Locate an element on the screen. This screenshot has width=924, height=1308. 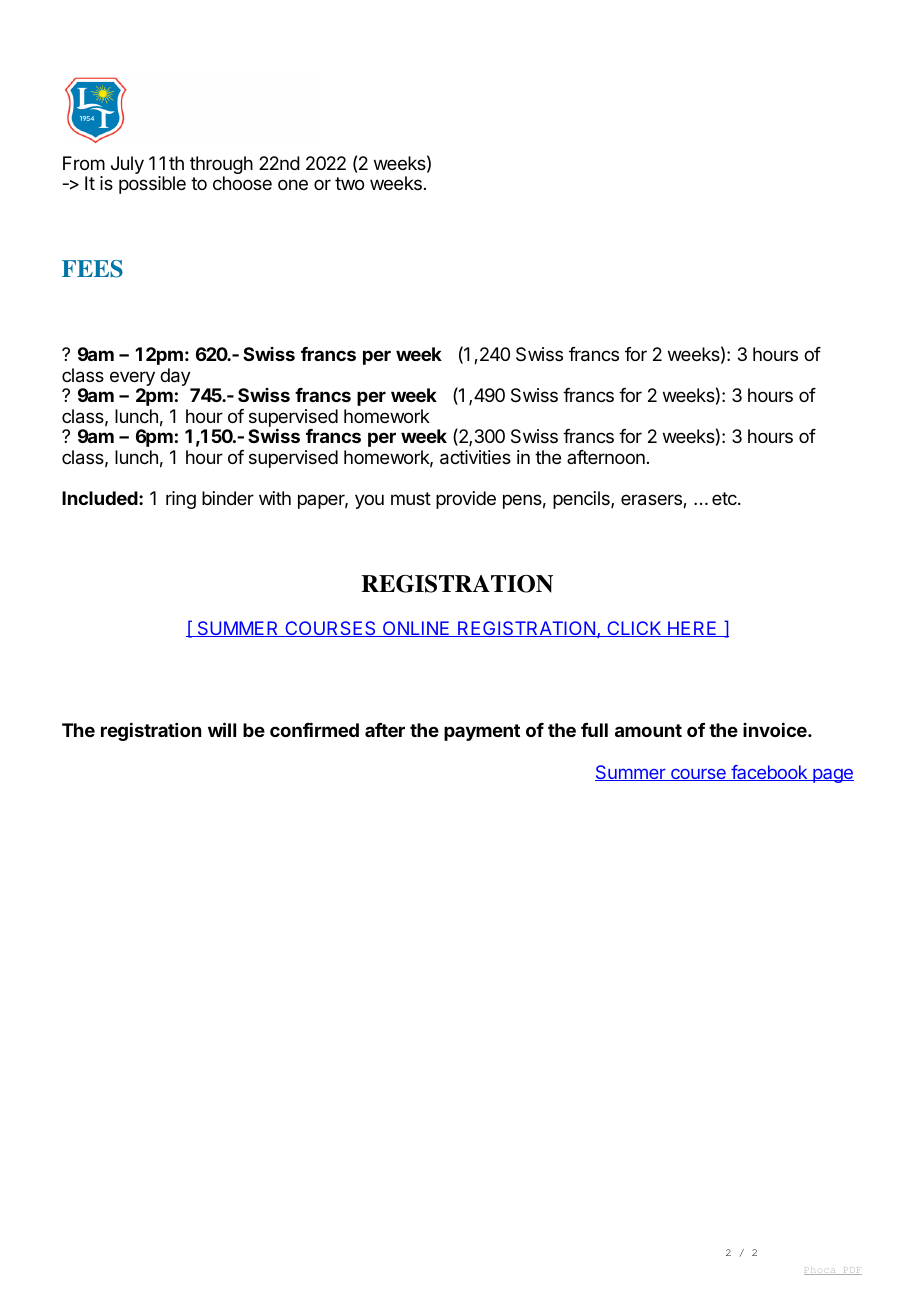
HERE is located at coordinates (692, 629).
